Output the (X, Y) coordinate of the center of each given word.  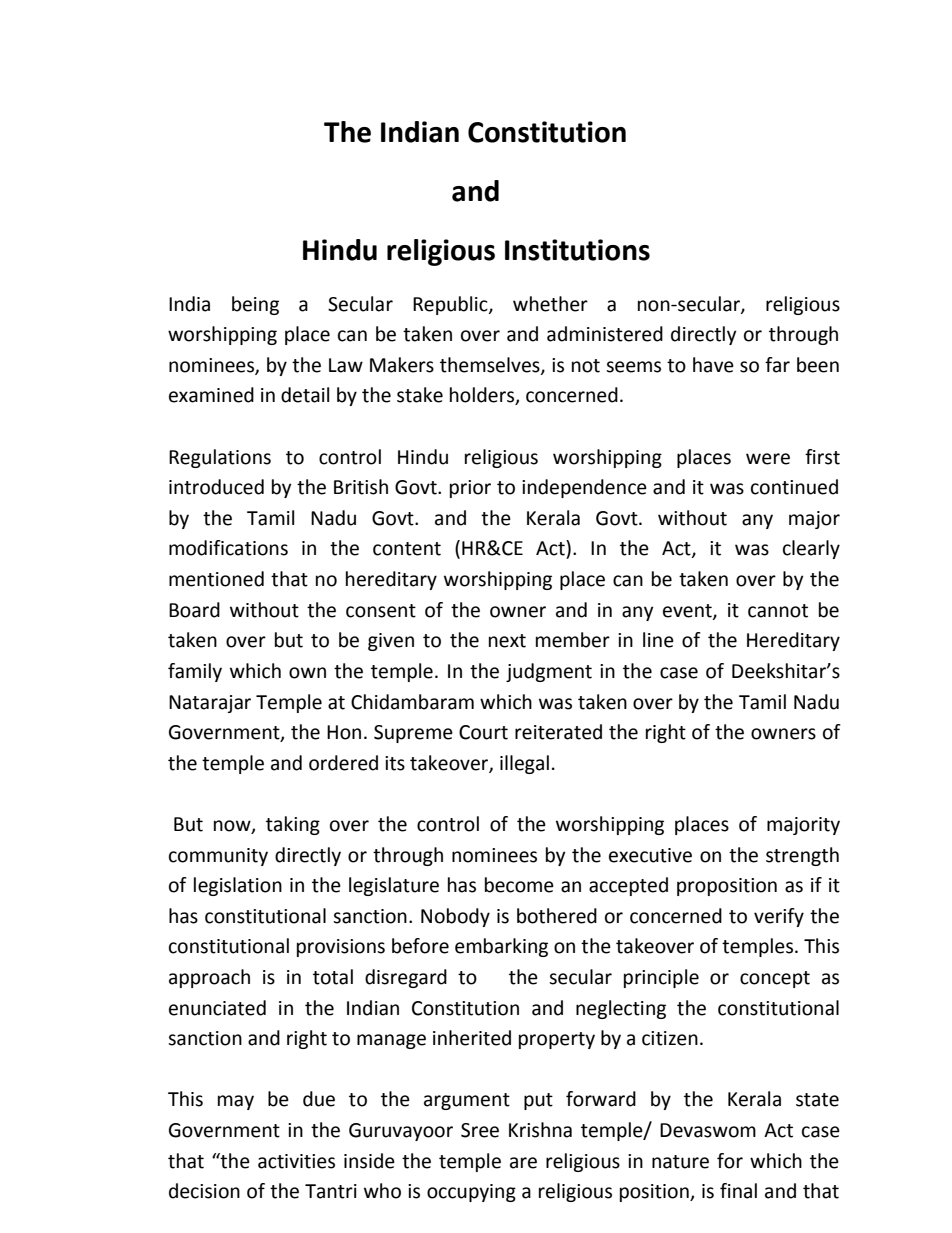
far (777, 365)
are (523, 1163)
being (255, 305)
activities (296, 1161)
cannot (778, 611)
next (507, 641)
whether (550, 304)
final (738, 1191)
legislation (238, 886)
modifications (228, 548)
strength (802, 856)
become (519, 885)
